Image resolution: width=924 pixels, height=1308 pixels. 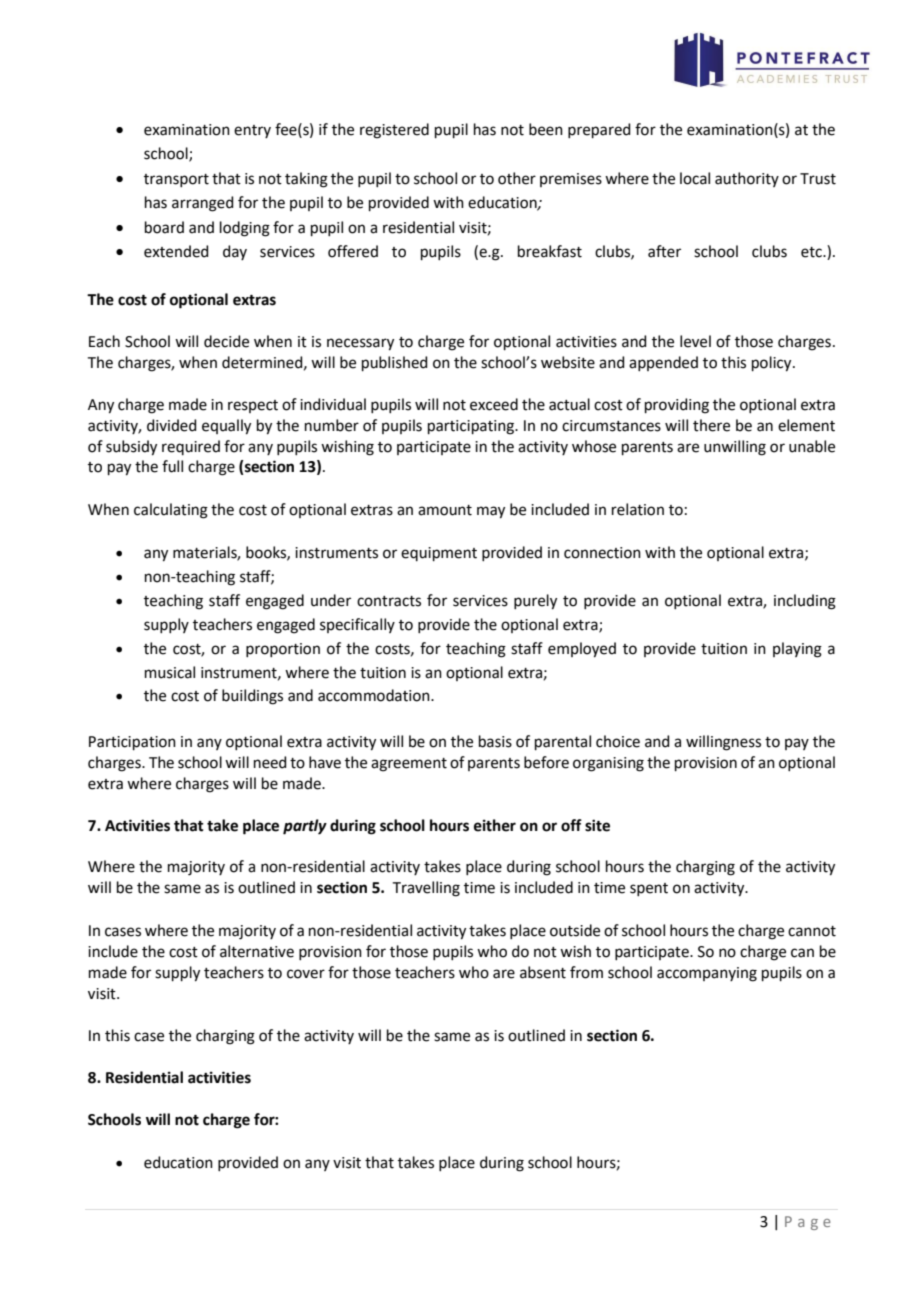 What do you see at coordinates (707, 974) in the image?
I see `accompanying` at bounding box center [707, 974].
